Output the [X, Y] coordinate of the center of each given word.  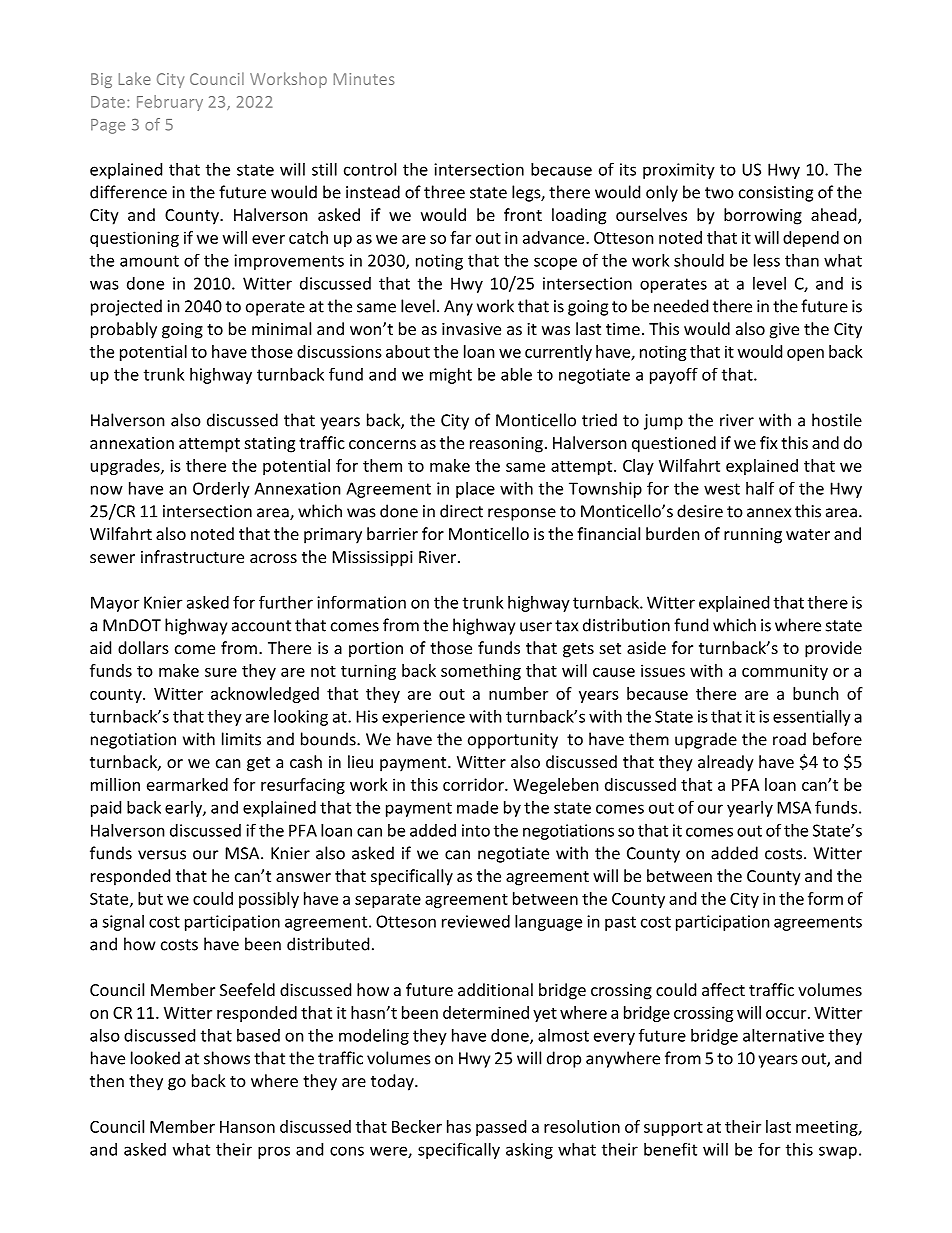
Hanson [247, 1127]
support [673, 1129]
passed [501, 1128]
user [536, 627]
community [785, 672]
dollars [143, 647]
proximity [679, 171]
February [170, 103]
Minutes [364, 79]
